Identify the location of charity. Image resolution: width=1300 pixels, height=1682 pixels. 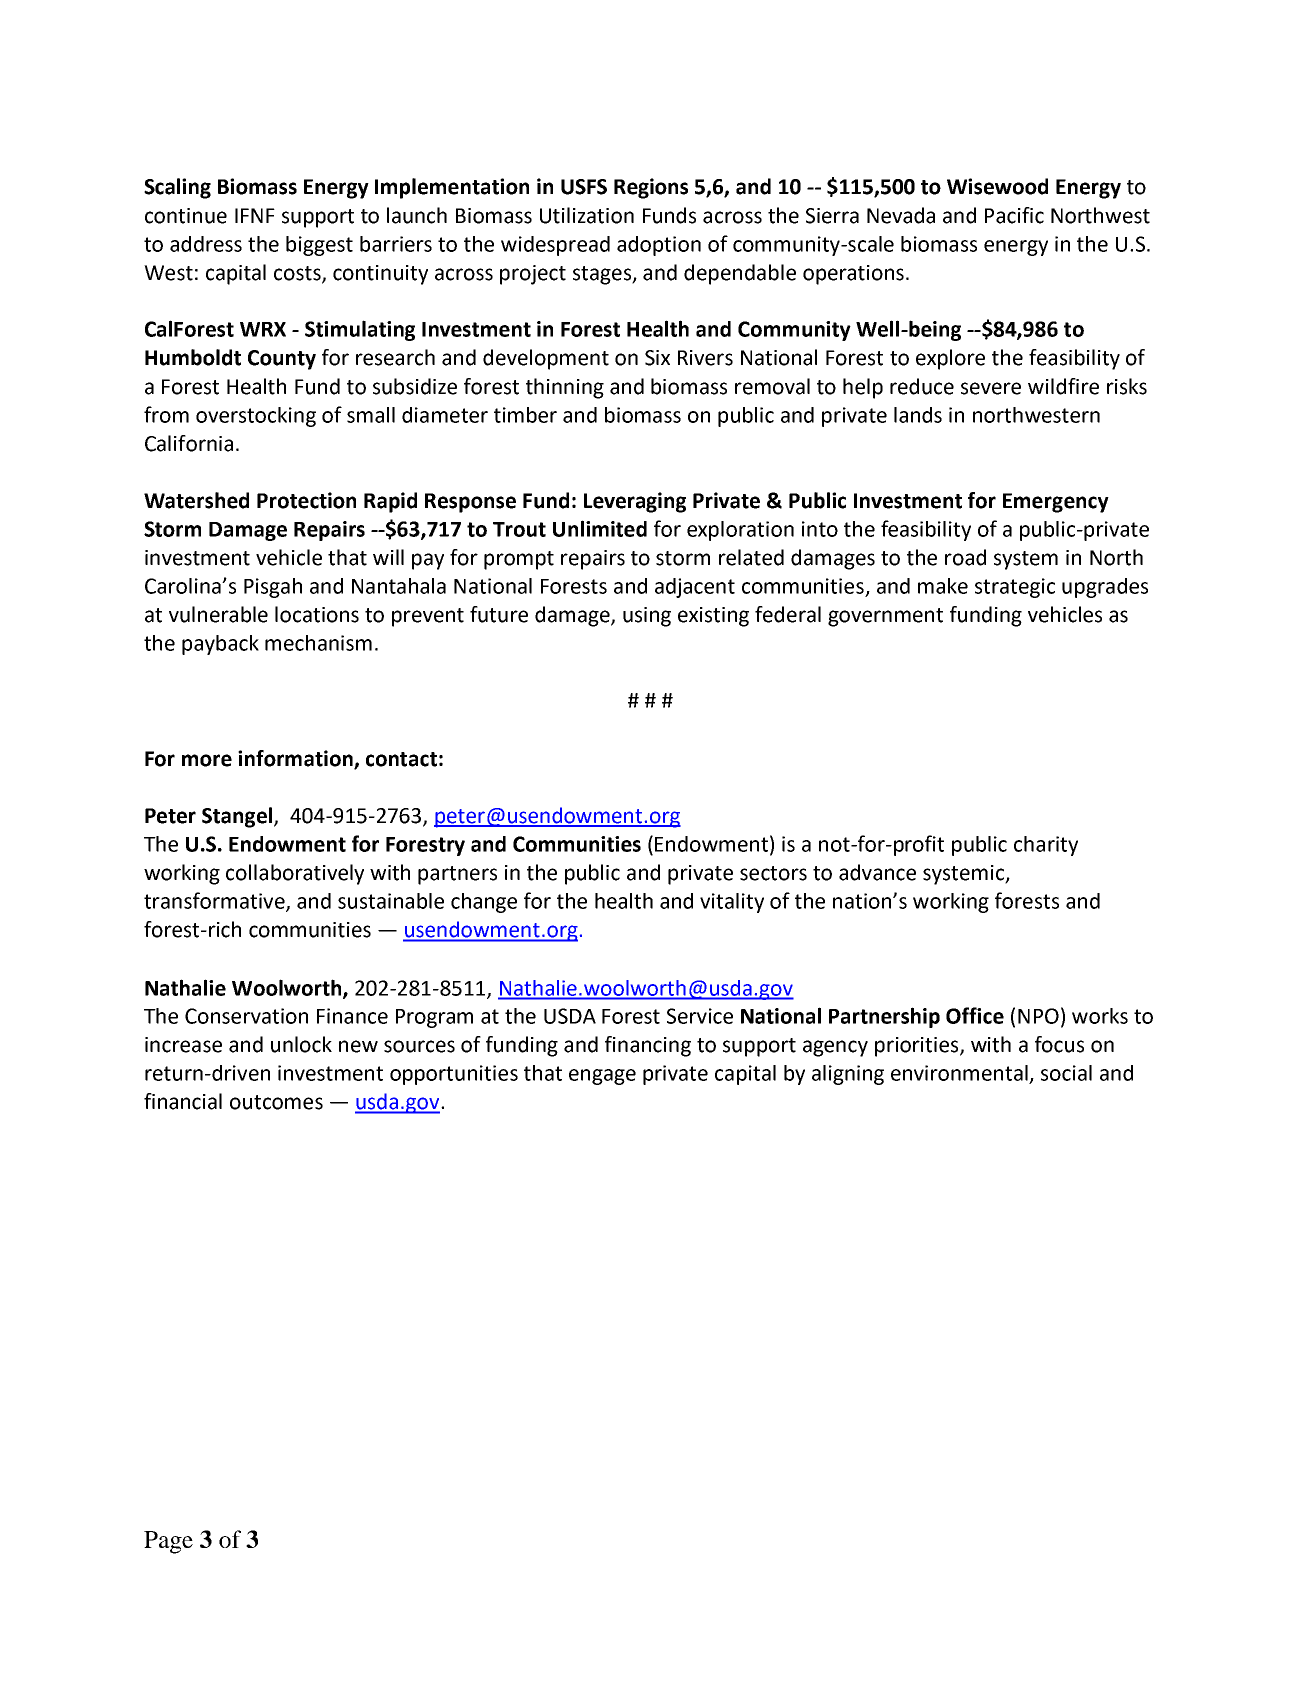
(1046, 846).
